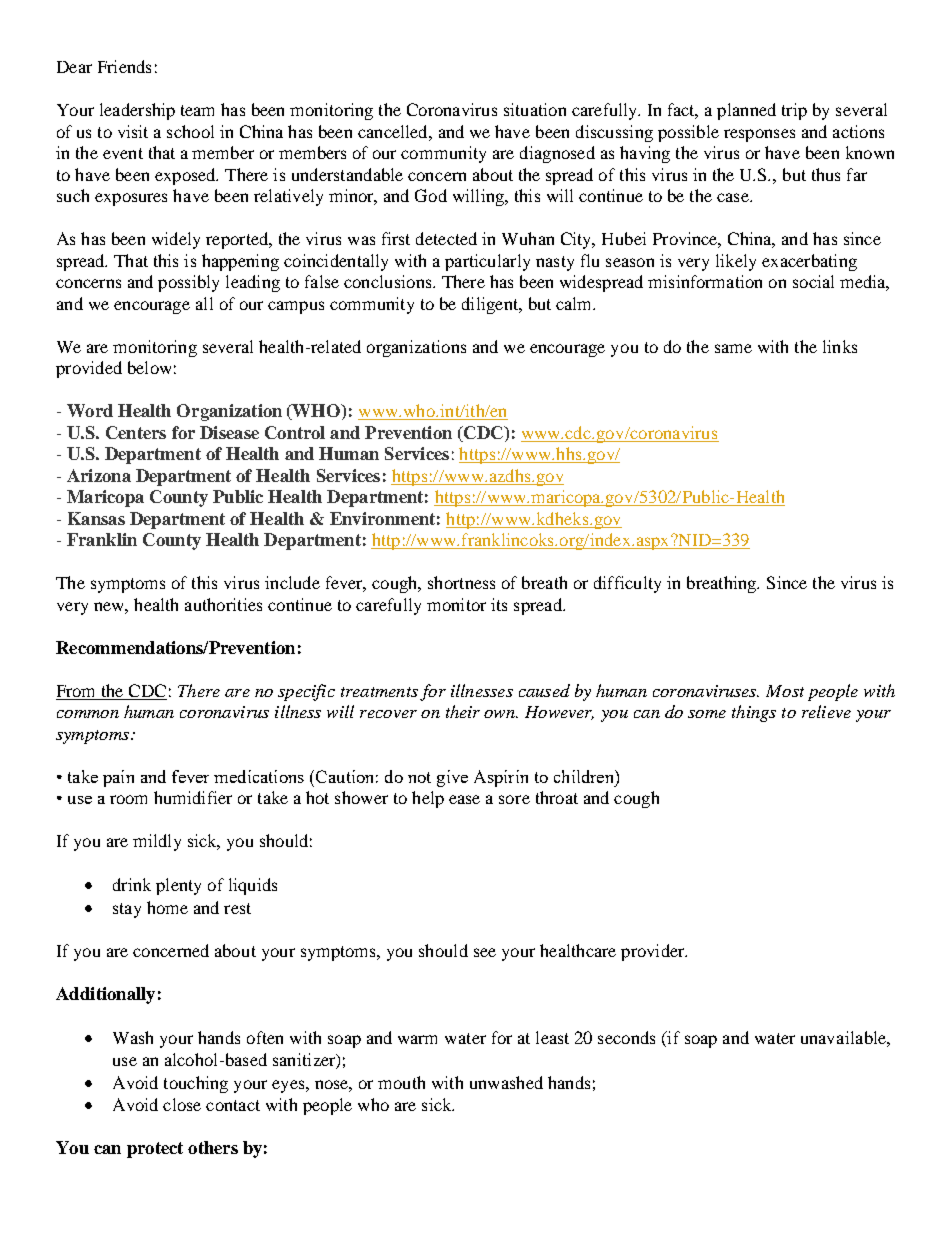 The image size is (952, 1233). Describe the element at coordinates (499, 604) in the page. I see `its` at that location.
